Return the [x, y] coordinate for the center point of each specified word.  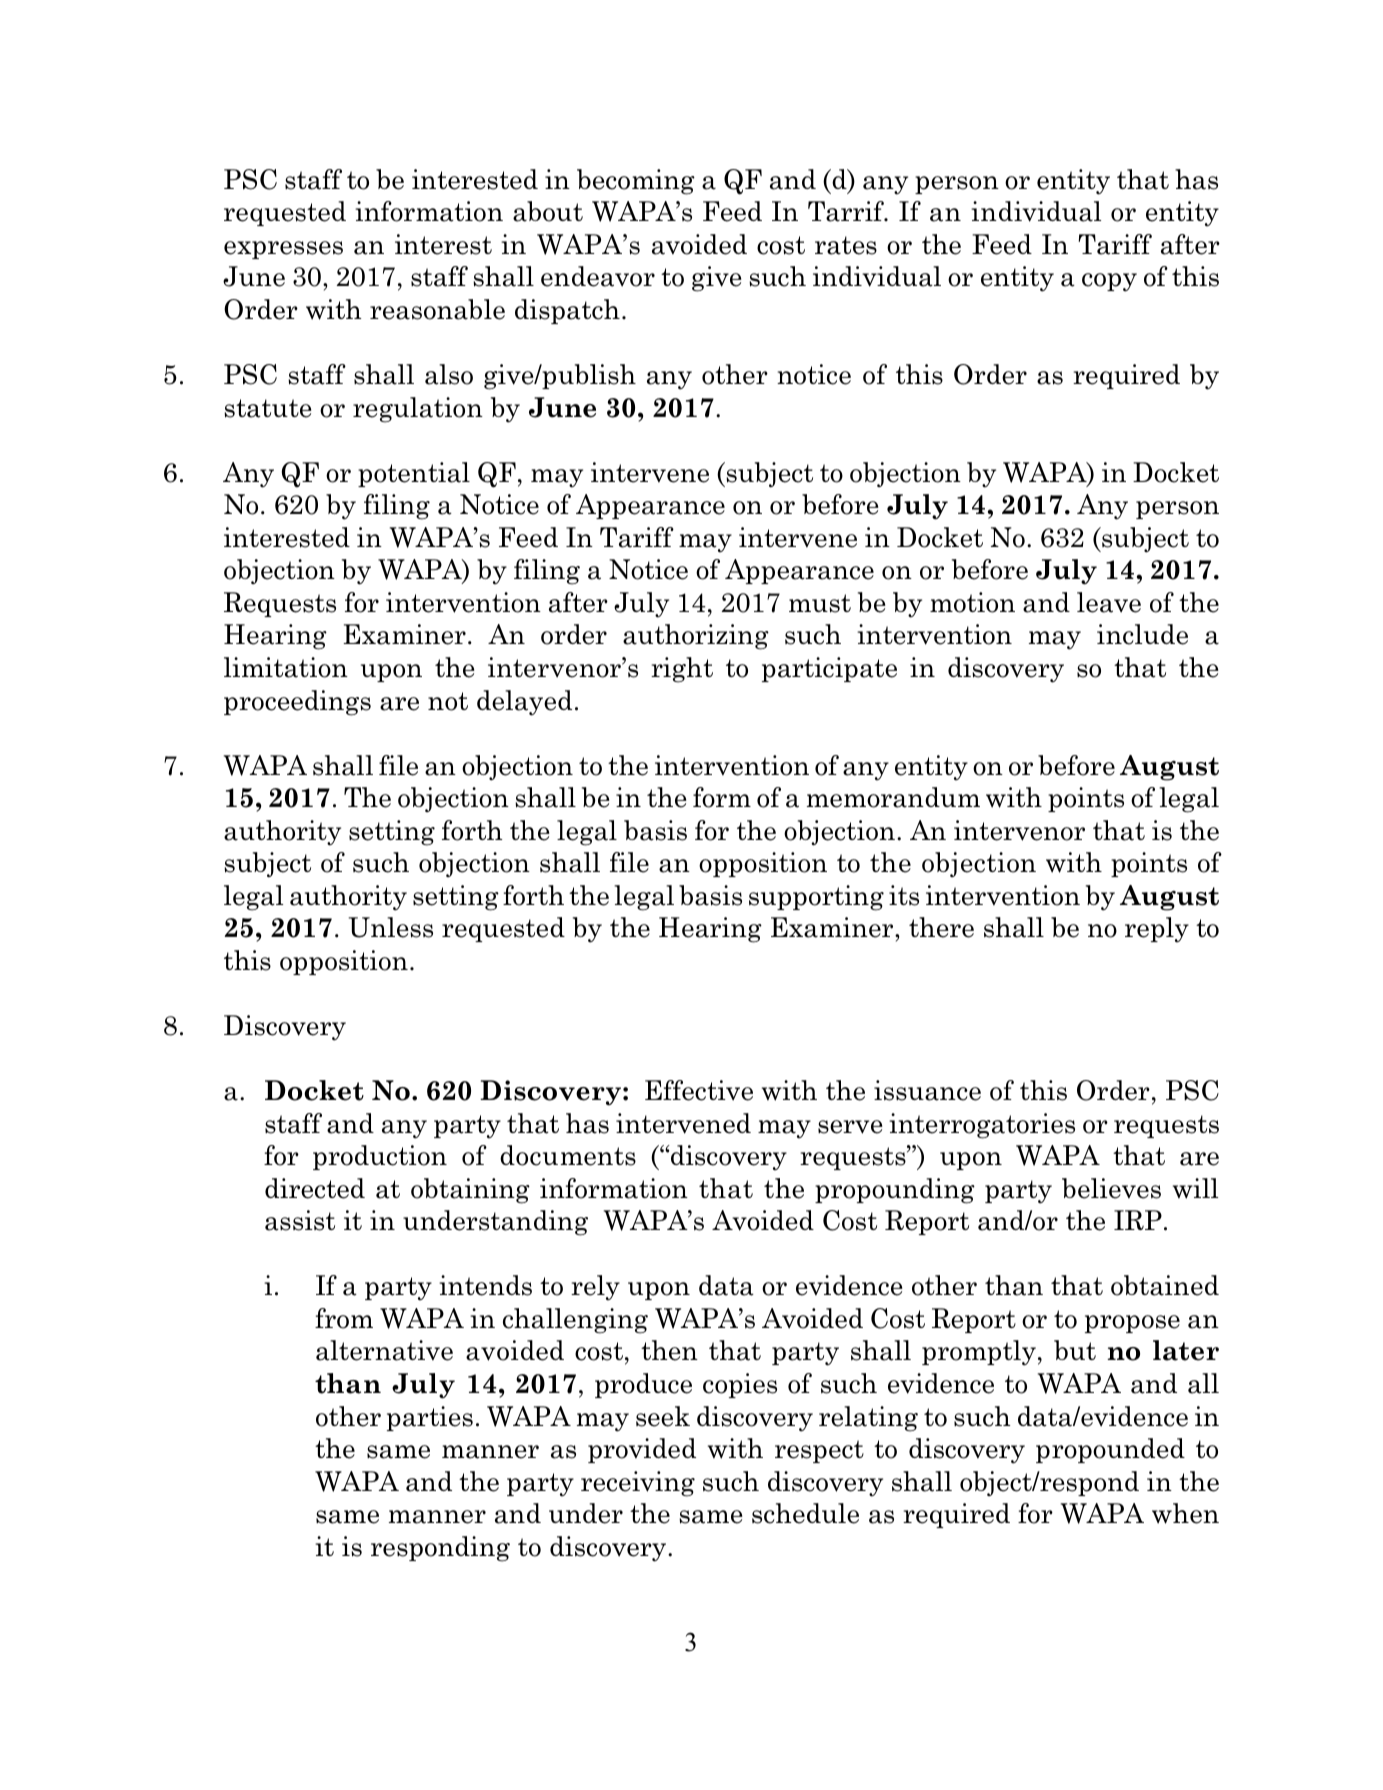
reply [1157, 930]
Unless [391, 927]
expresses [283, 250]
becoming [636, 182]
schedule [805, 1513]
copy [1109, 282]
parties [430, 1418]
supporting [816, 898]
